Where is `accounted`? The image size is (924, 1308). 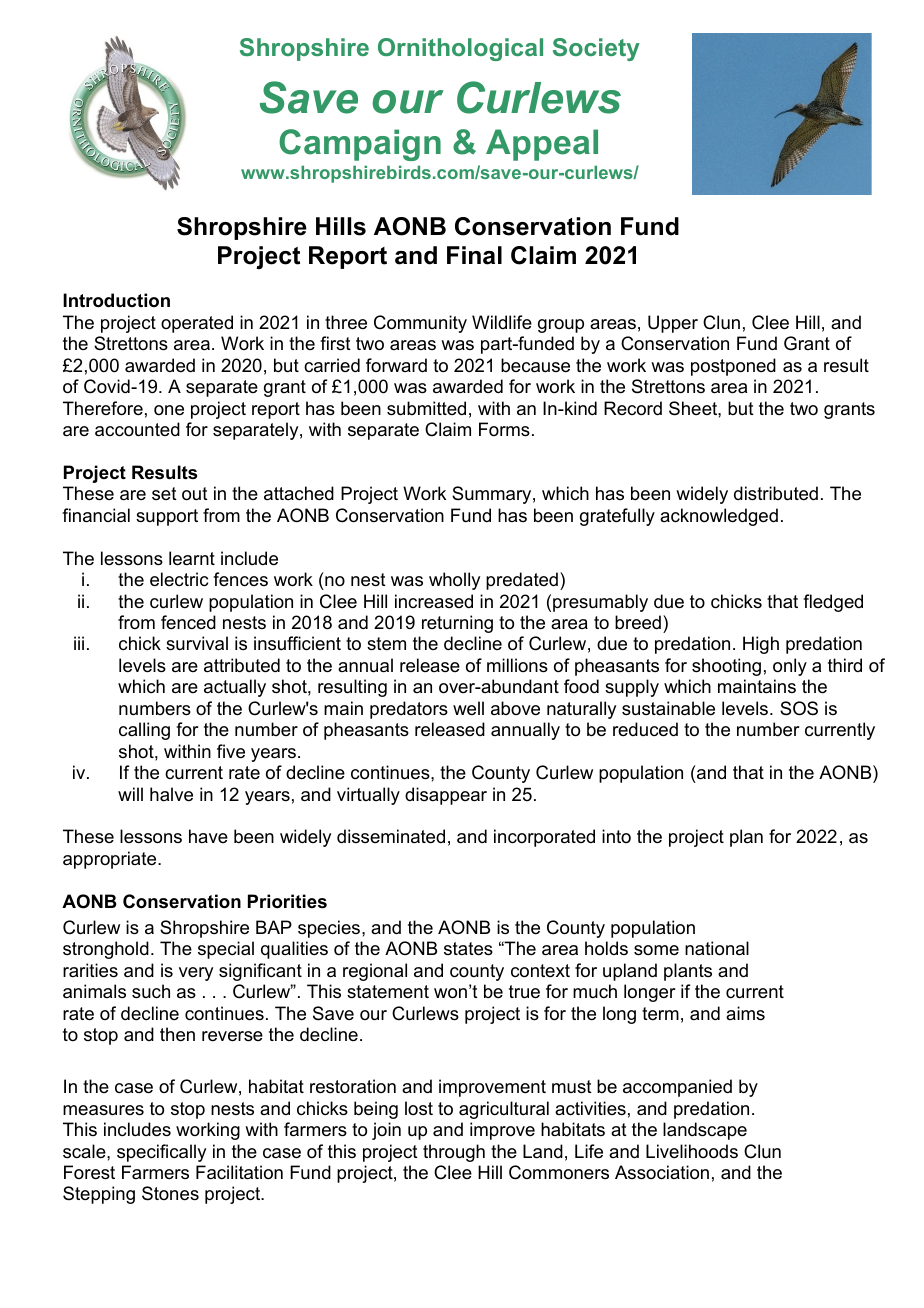
accounted is located at coordinates (137, 429).
